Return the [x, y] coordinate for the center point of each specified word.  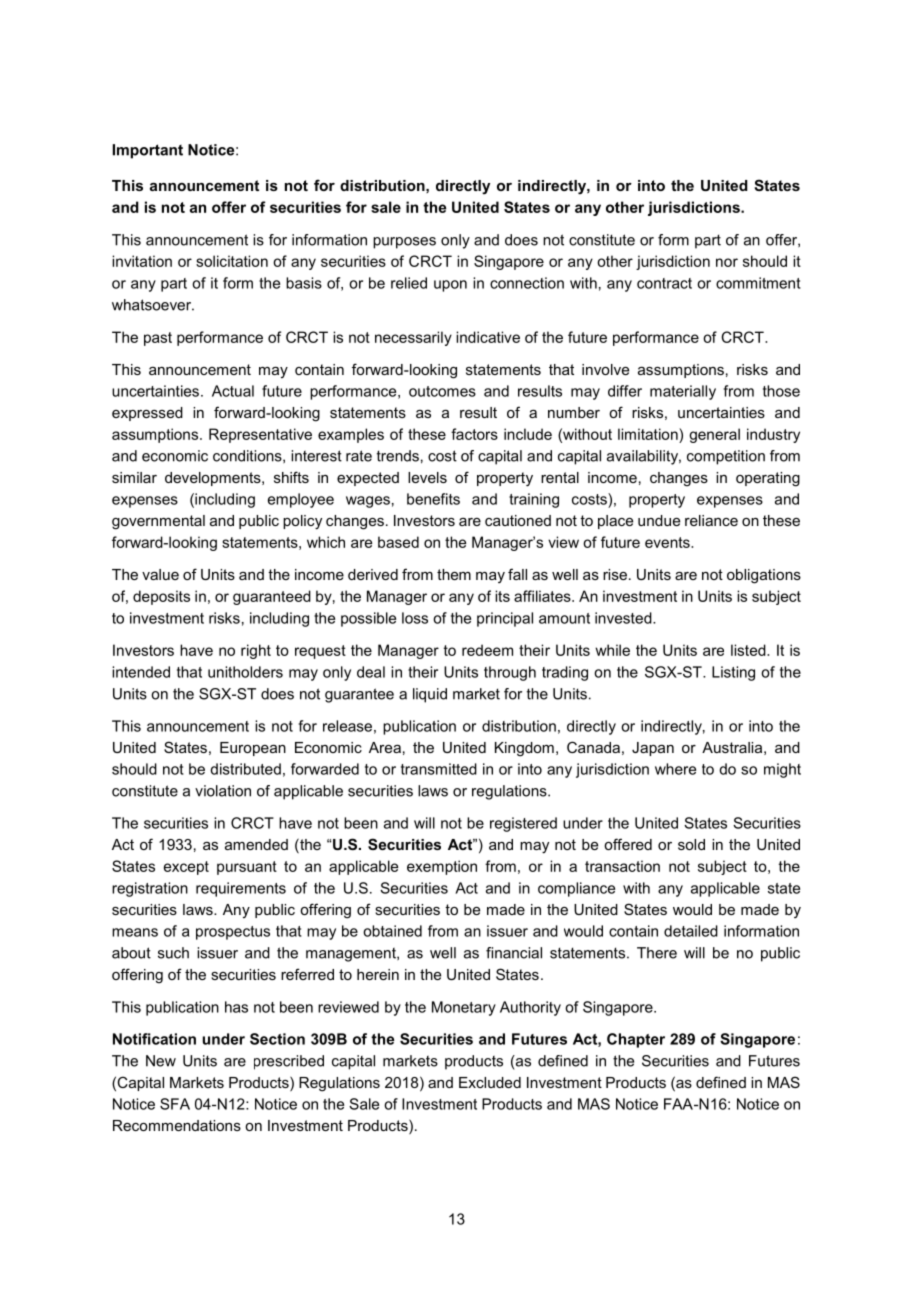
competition [726, 457]
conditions [248, 456]
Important [148, 151]
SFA [175, 1104]
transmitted [439, 769]
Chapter [636, 1040]
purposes [404, 243]
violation [223, 791]
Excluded [490, 1082]
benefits [433, 499]
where [675, 769]
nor [727, 262]
